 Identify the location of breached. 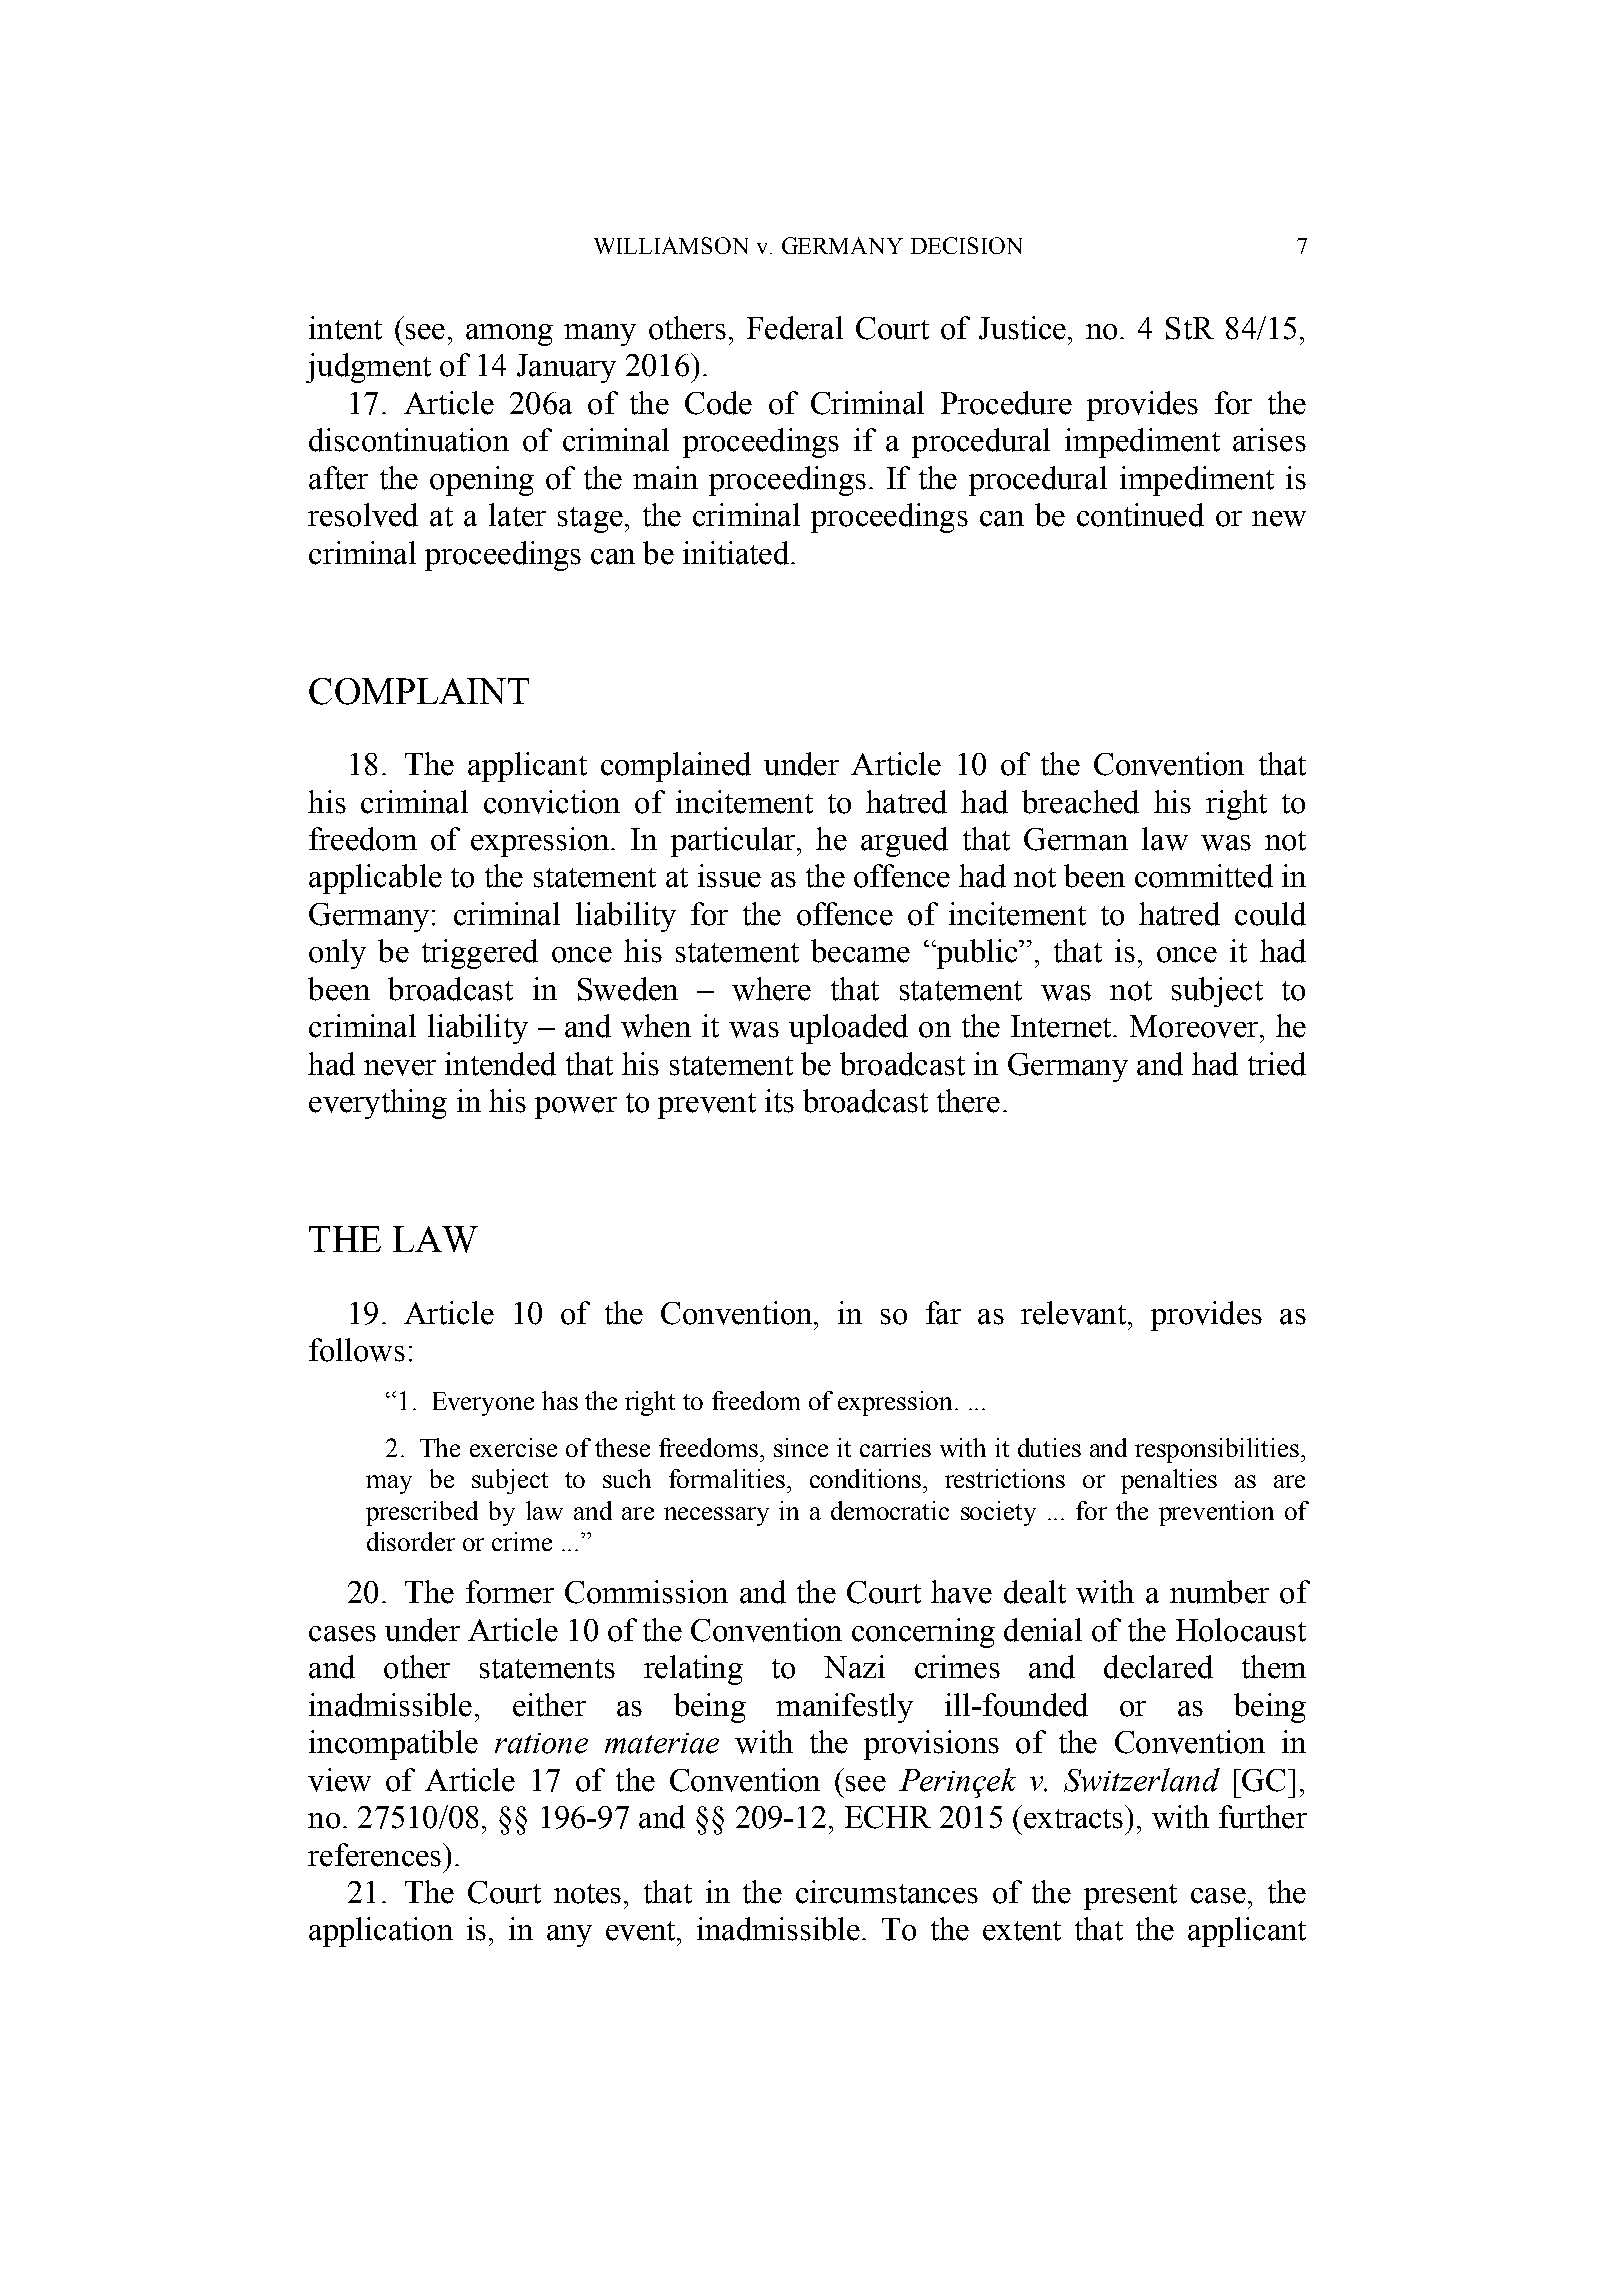
(1080, 802).
